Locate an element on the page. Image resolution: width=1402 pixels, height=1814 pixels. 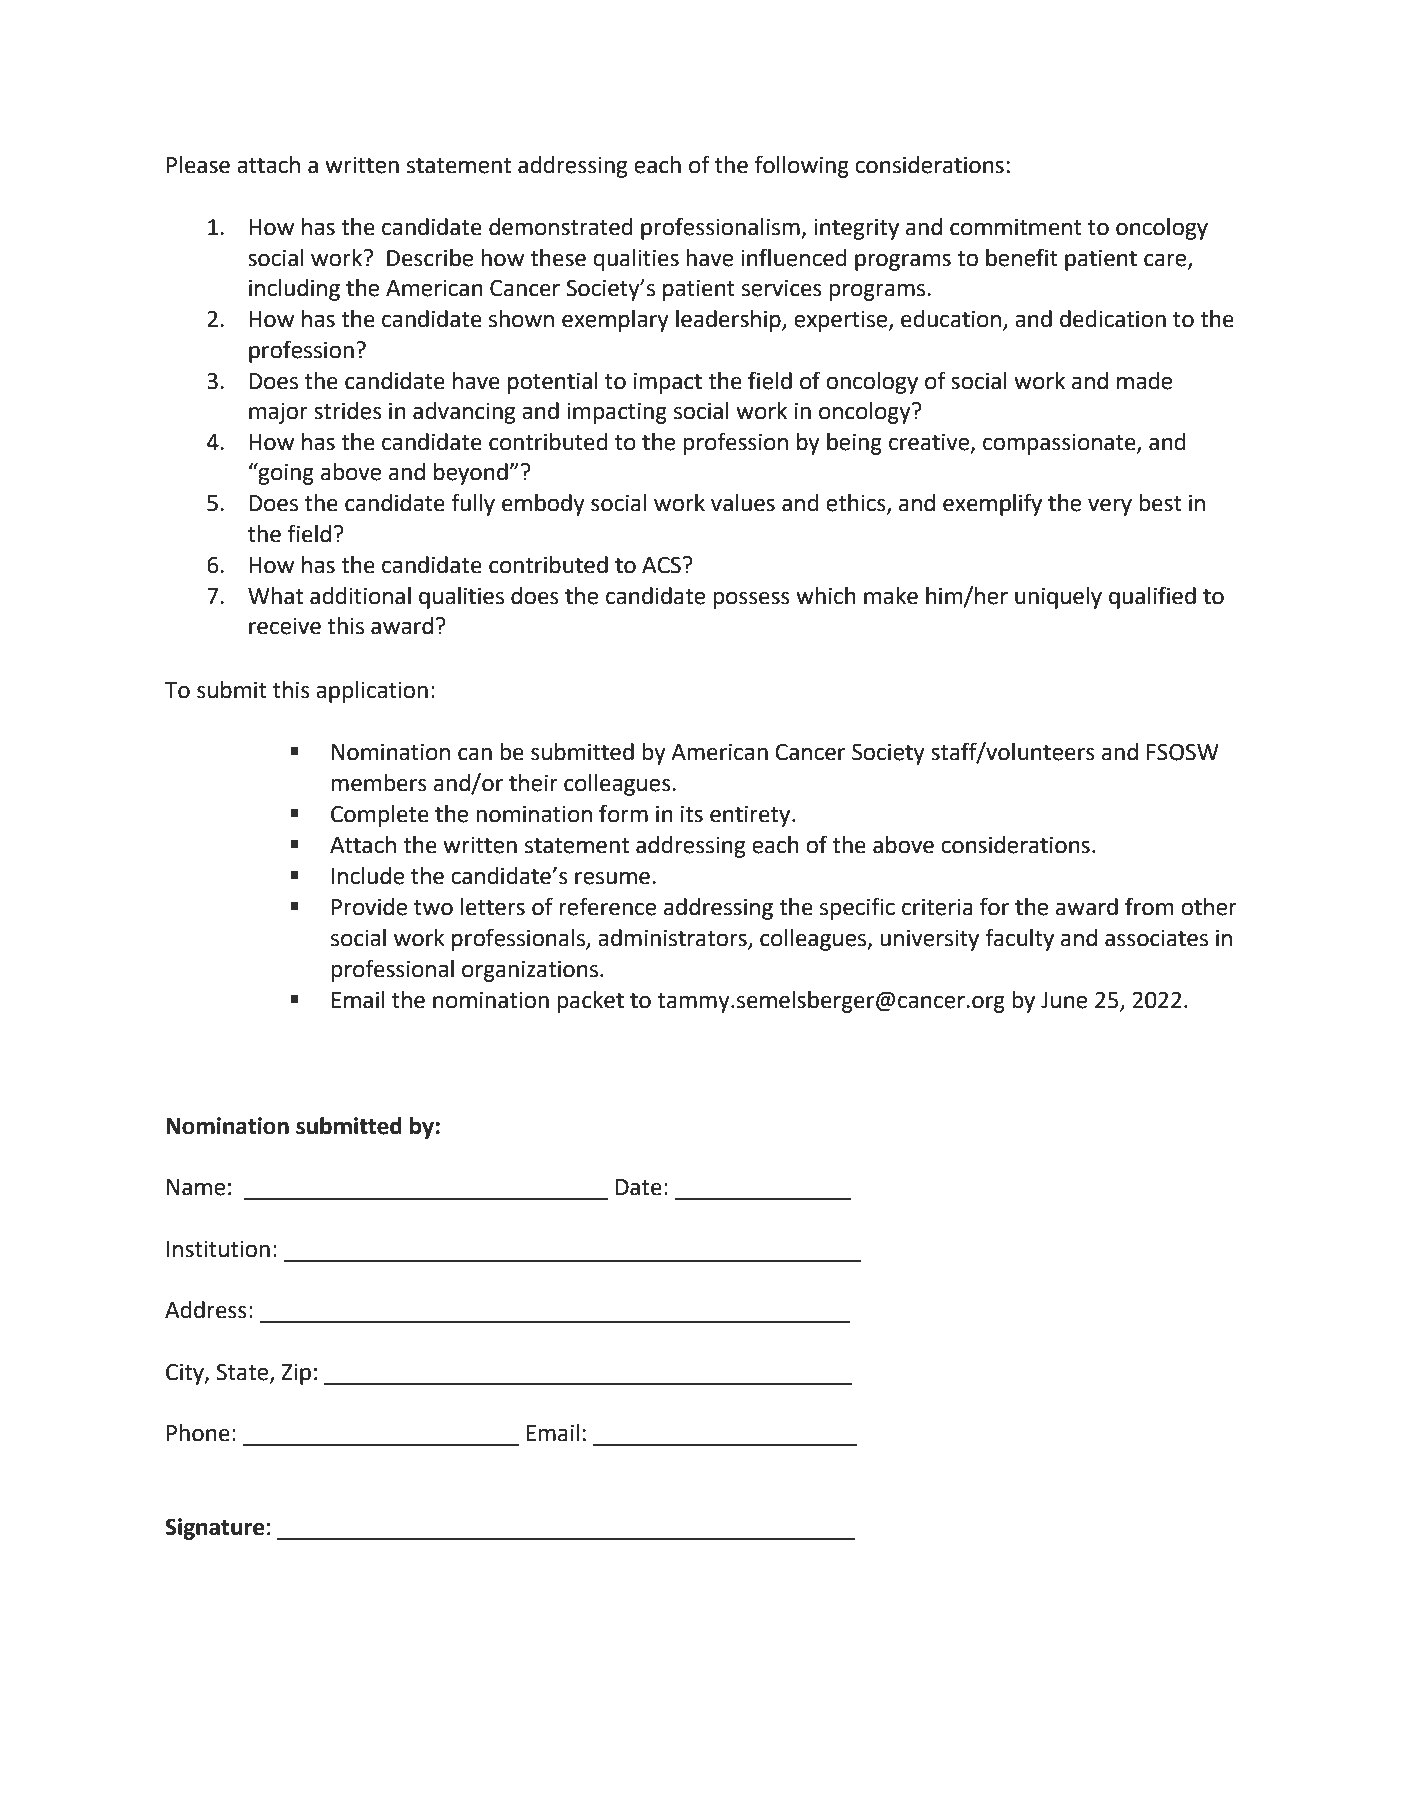
following is located at coordinates (802, 166).
